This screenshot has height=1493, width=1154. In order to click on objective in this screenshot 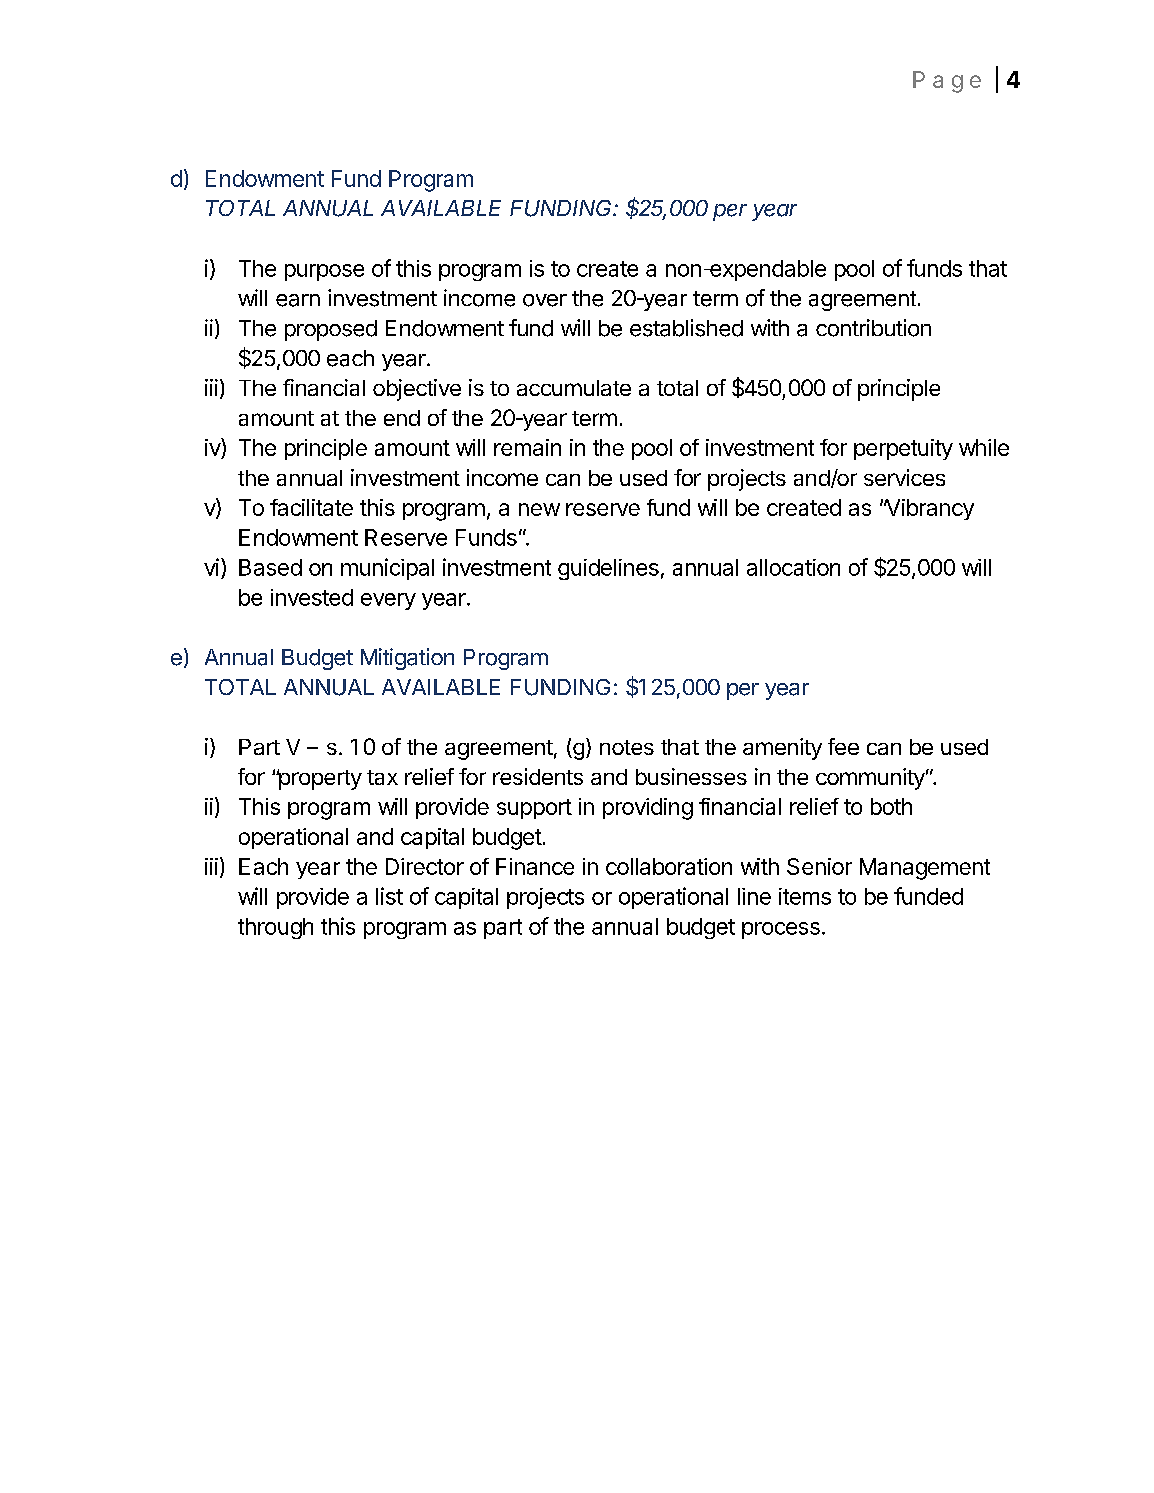, I will do `click(417, 390)`.
